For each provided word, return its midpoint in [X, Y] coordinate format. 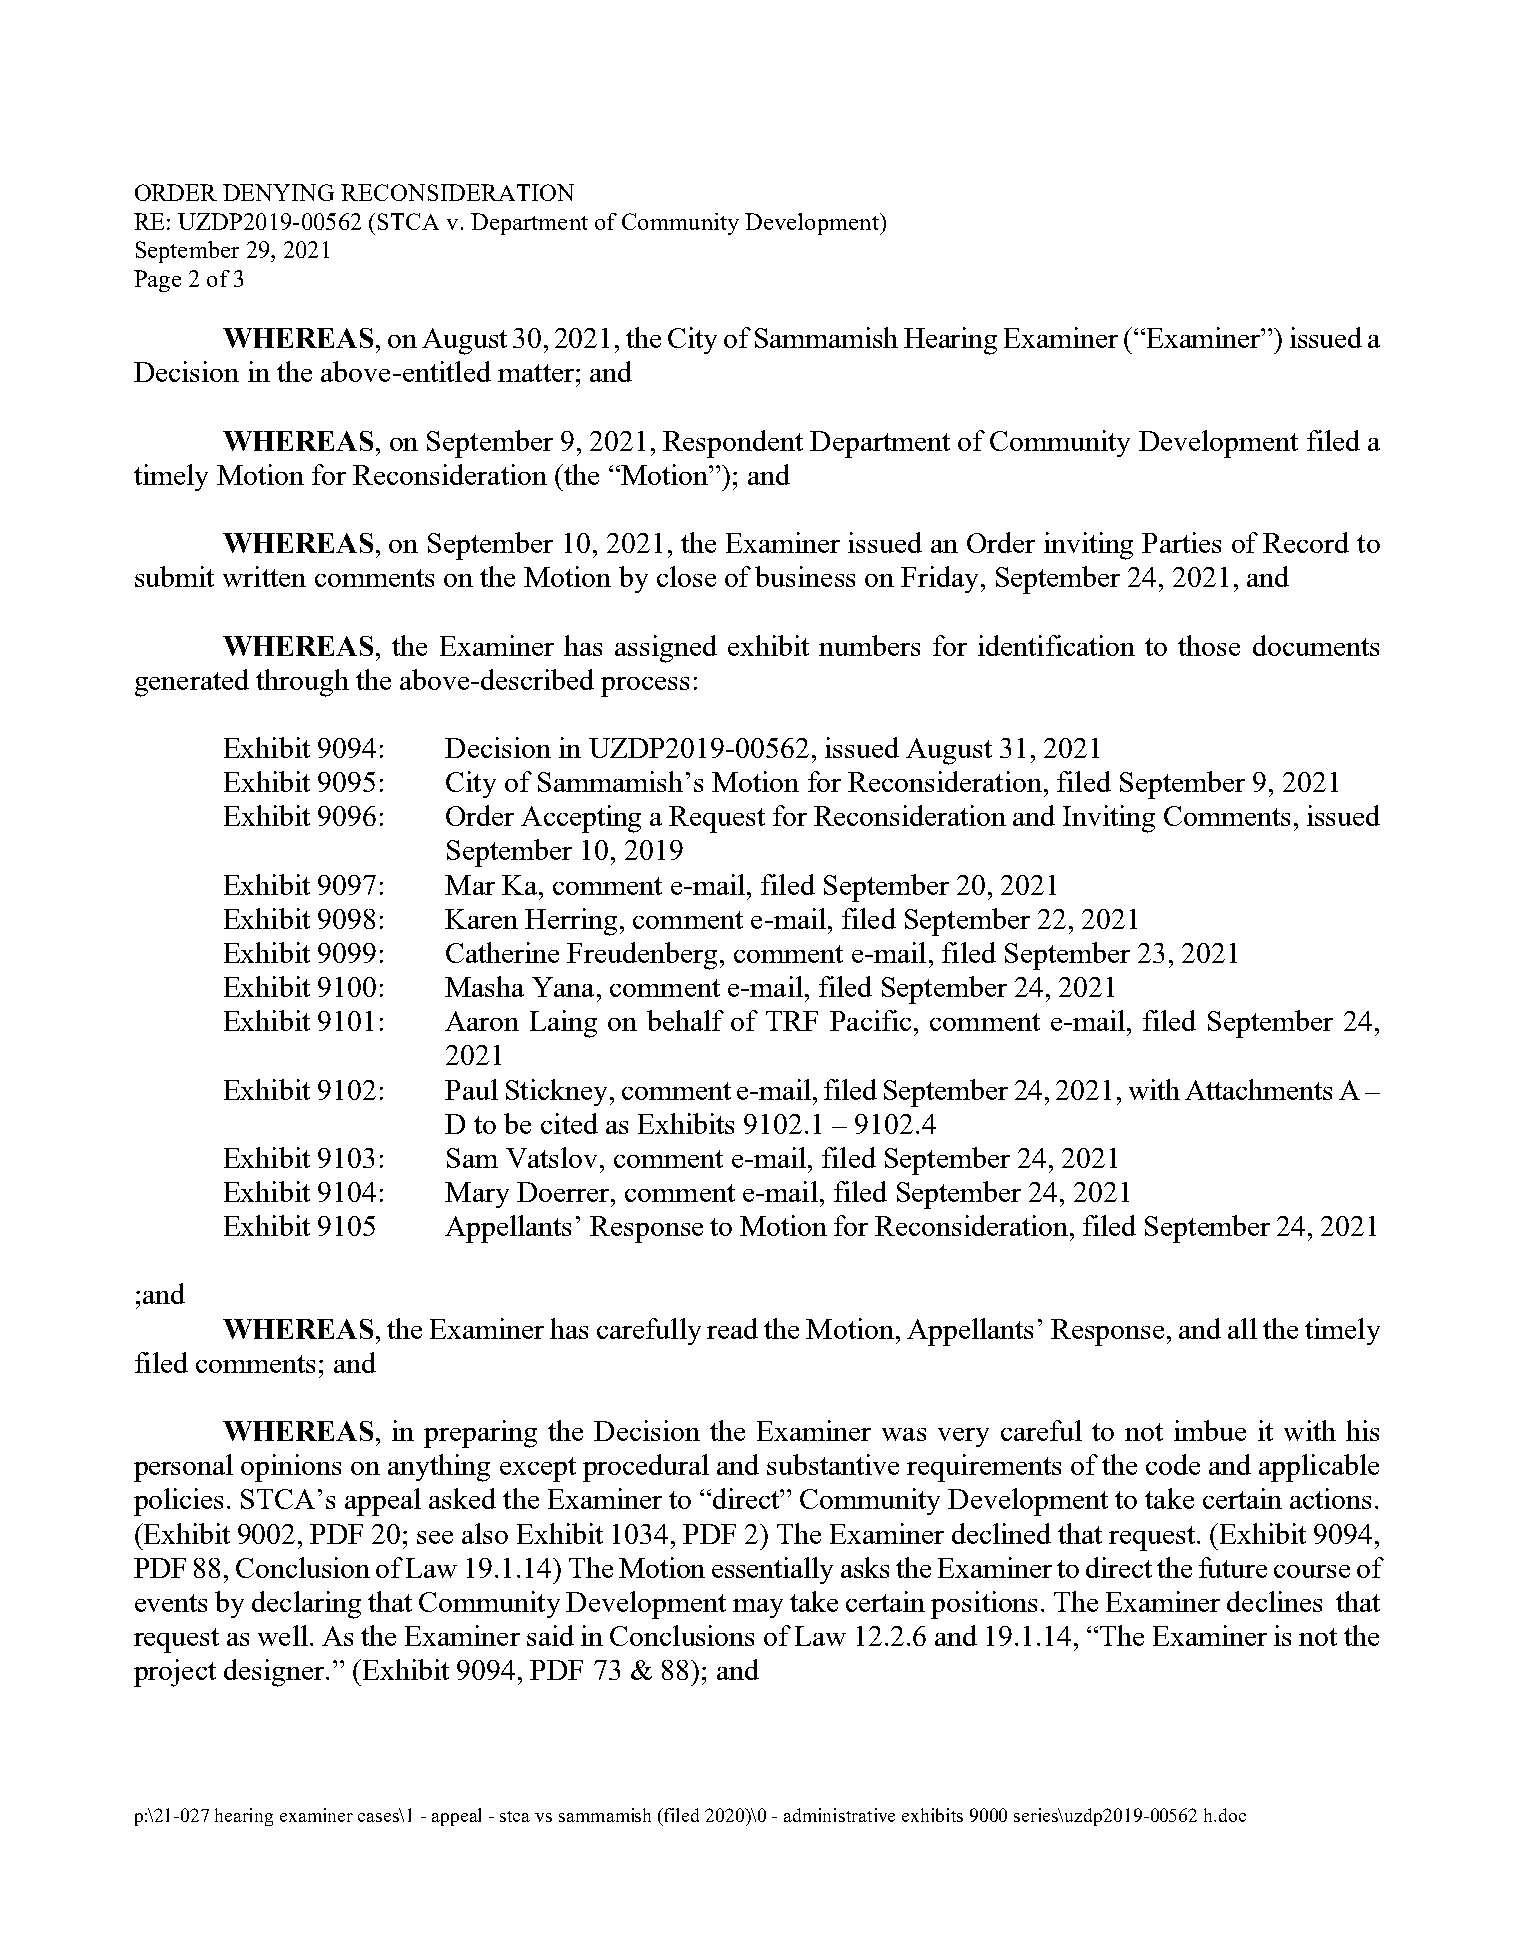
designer [275, 1673]
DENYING [278, 192]
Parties [1181, 542]
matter [536, 373]
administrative [839, 1815]
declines [1274, 1601]
